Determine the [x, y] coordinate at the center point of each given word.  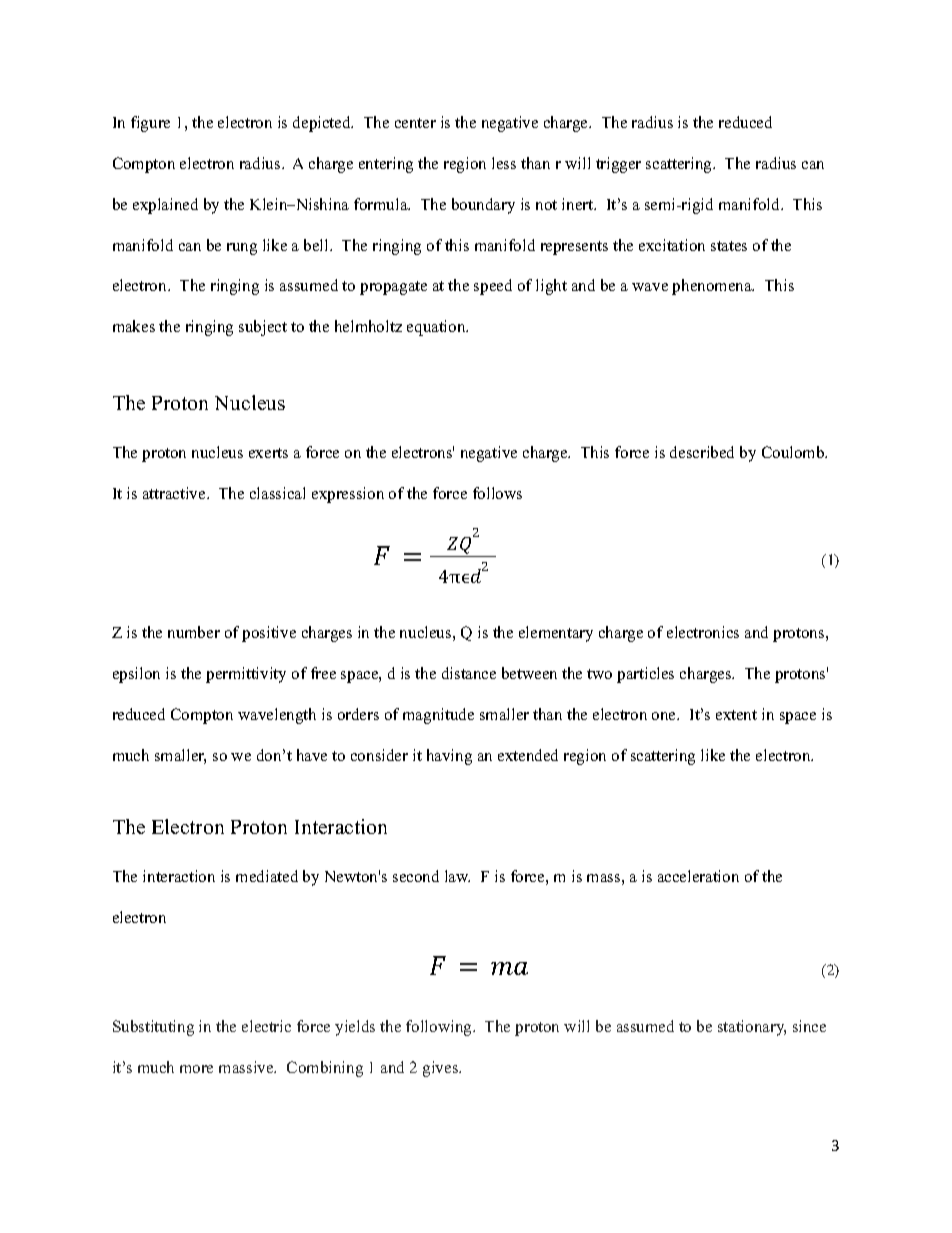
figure [150, 124]
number [194, 632]
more [196, 1069]
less [504, 163]
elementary [556, 634]
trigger [618, 165]
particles [645, 675]
